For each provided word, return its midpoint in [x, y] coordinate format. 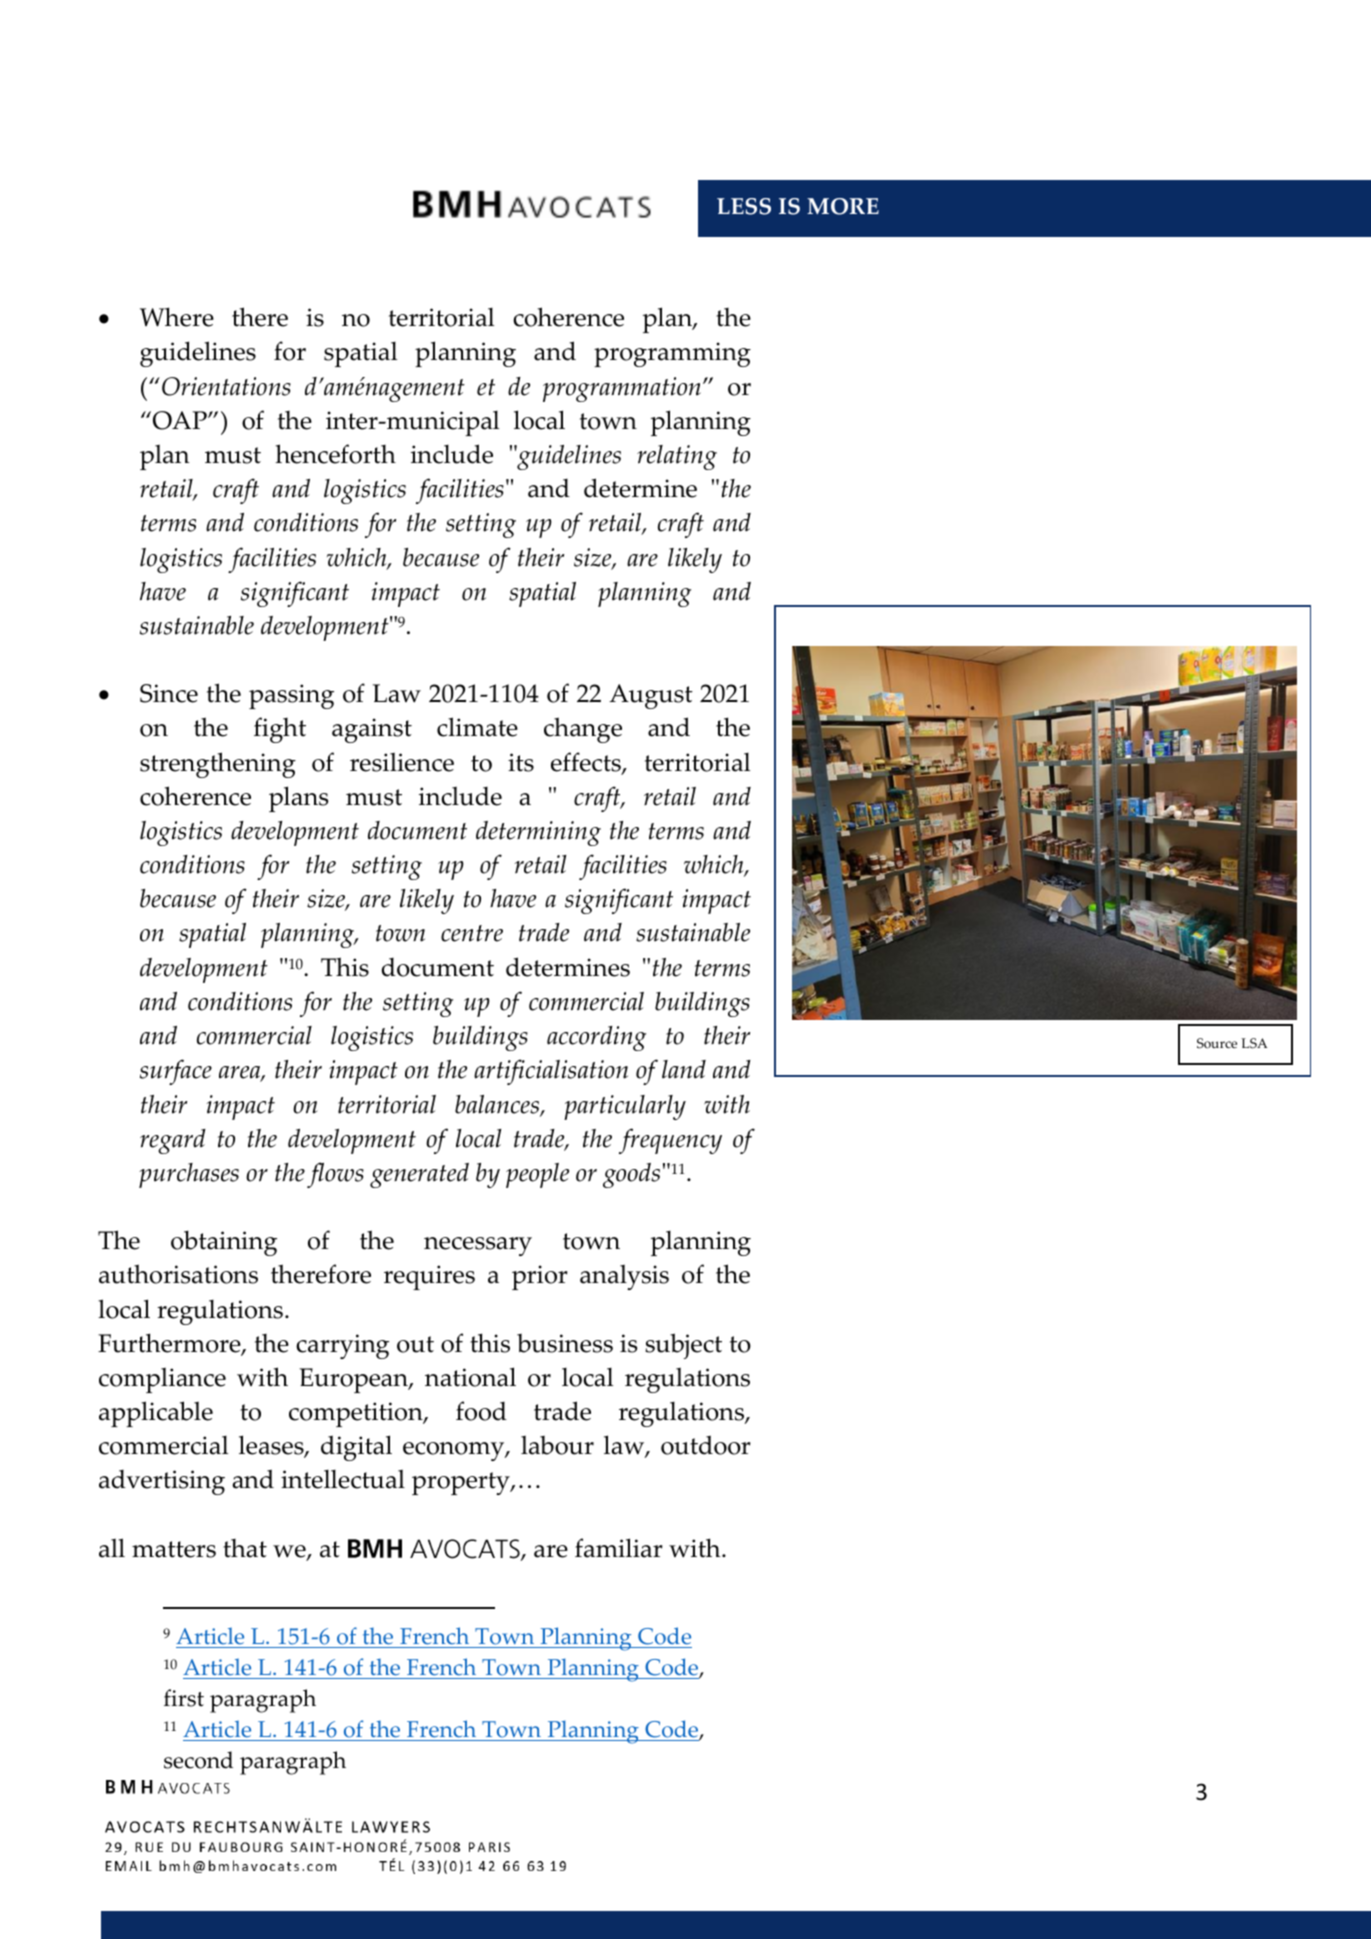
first [184, 1698]
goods [631, 1175]
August [651, 696]
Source [1217, 1043]
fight [280, 730]
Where [177, 317]
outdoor [706, 1445]
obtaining [224, 1243]
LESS [744, 206]
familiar [619, 1548]
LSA [1254, 1043]
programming [672, 354]
